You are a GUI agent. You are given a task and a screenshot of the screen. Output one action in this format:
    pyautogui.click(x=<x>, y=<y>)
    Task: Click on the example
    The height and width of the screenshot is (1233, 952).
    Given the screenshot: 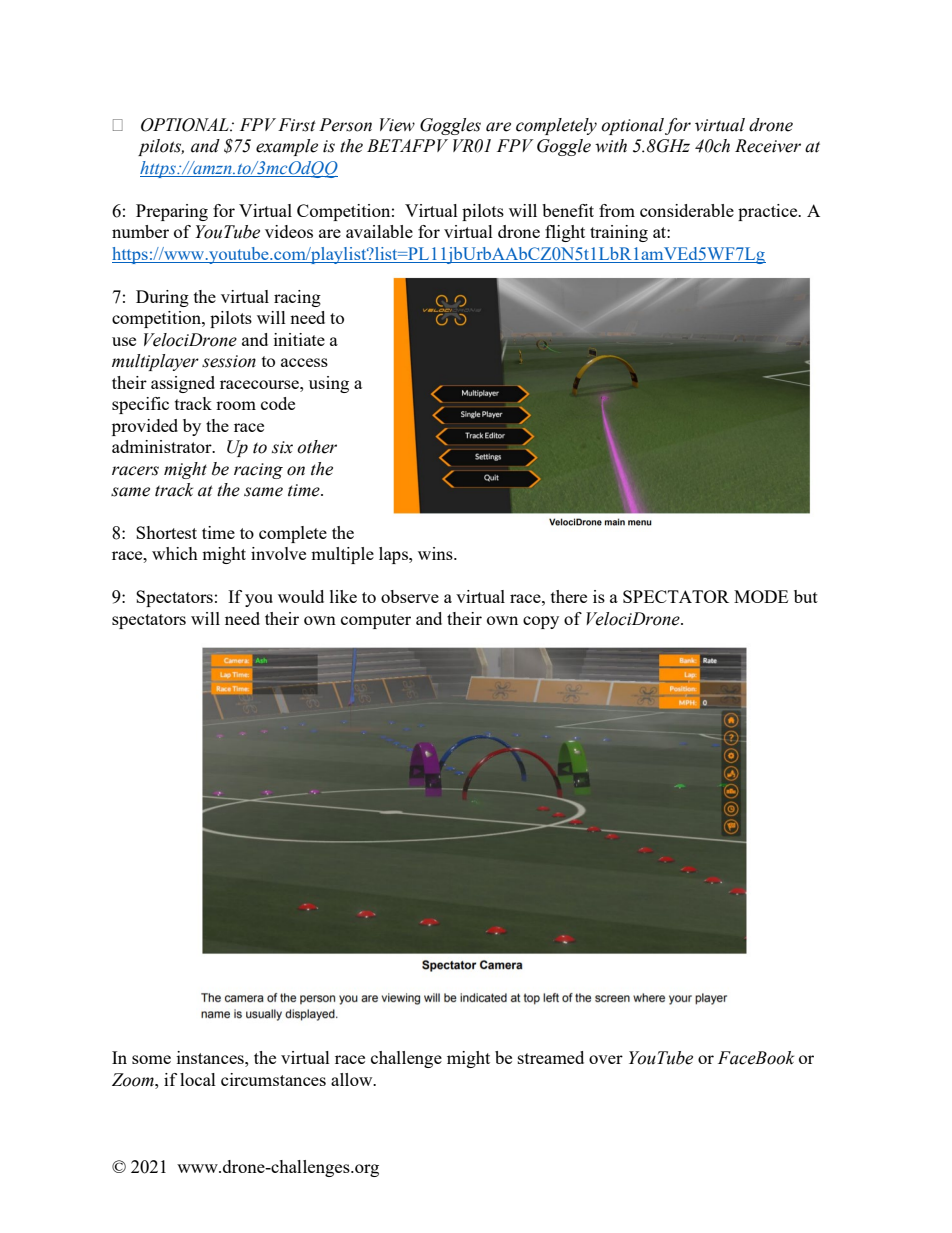 What is the action you would take?
    pyautogui.click(x=287, y=147)
